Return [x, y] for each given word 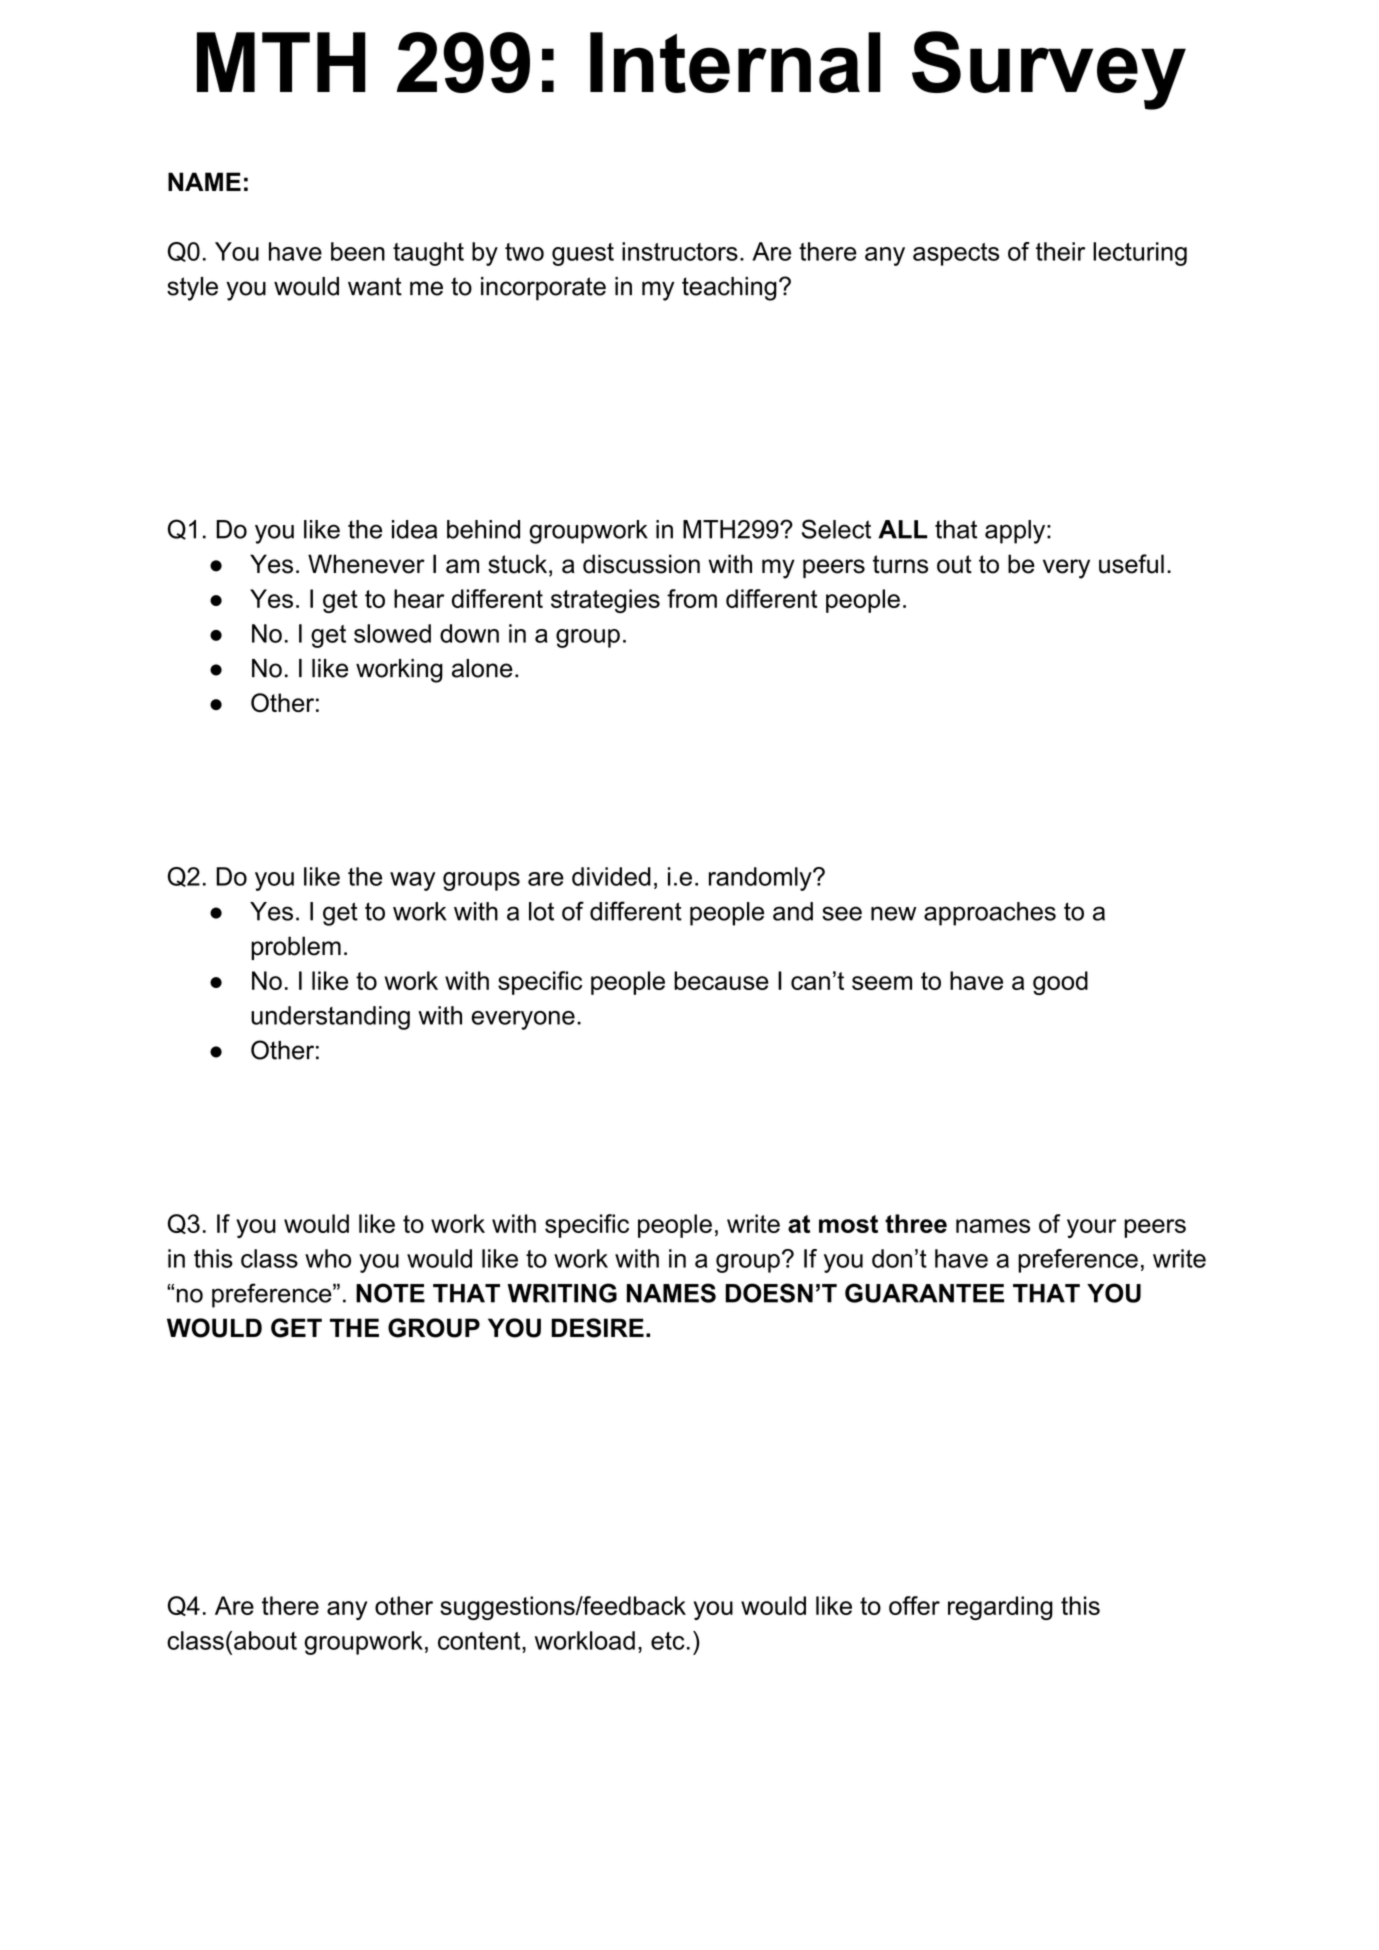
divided [611, 876]
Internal [735, 62]
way [412, 881]
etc [668, 1641]
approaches [990, 914]
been [358, 251]
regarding [1000, 1608]
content [480, 1641]
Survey [1049, 70]
